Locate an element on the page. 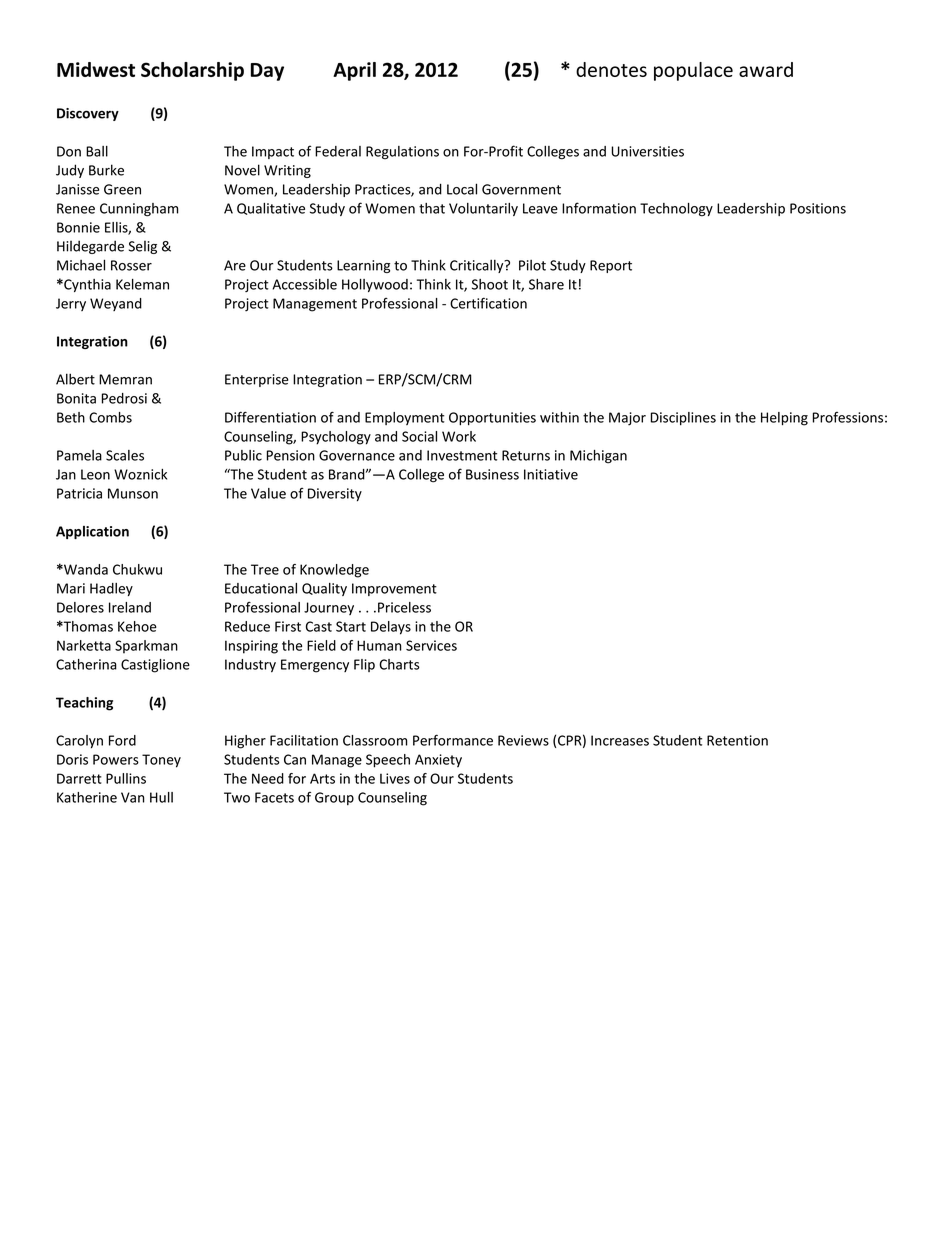 This document has height=1233, width=952. Improvement is located at coordinates (394, 589).
